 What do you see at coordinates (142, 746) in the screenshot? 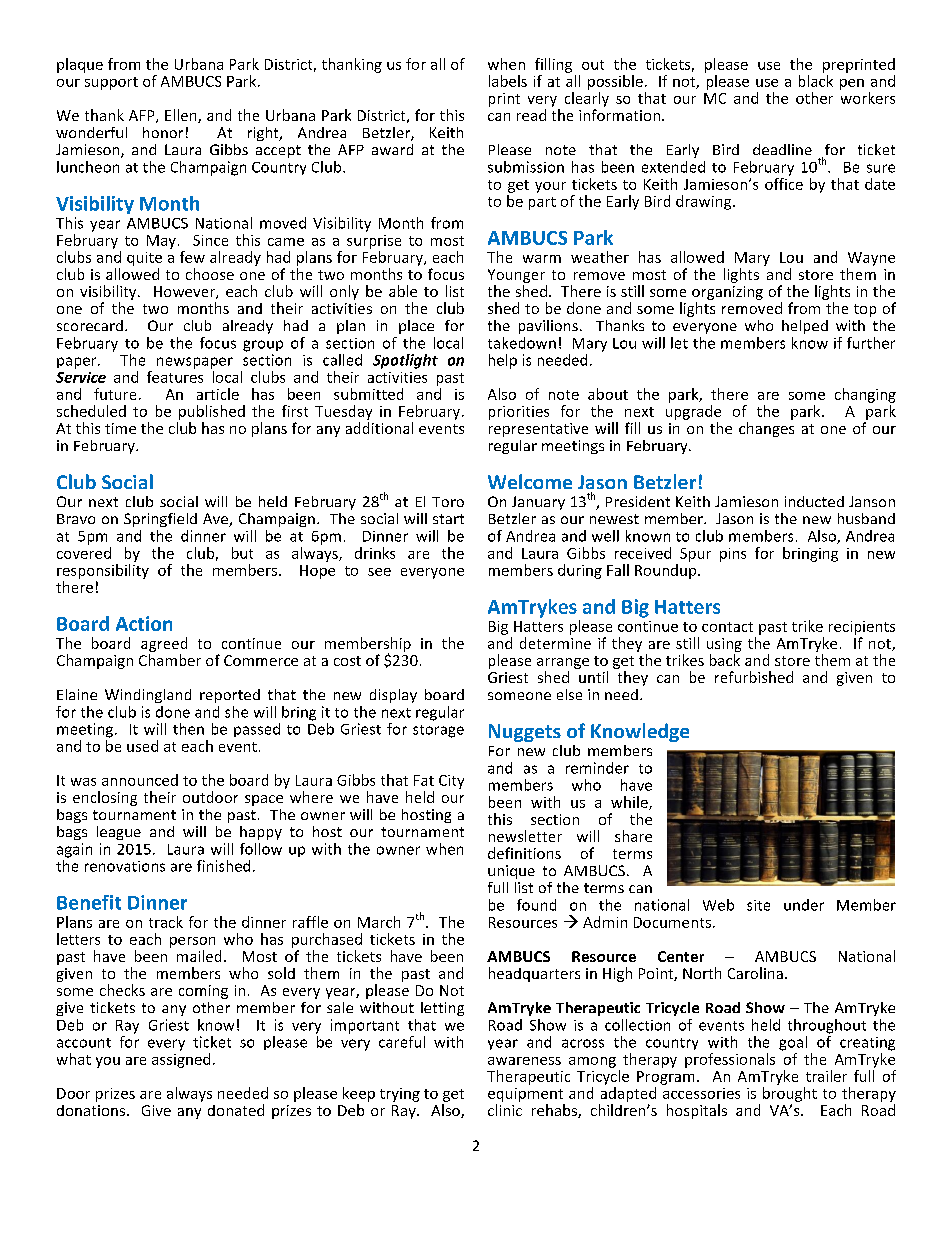
I see `used` at bounding box center [142, 746].
